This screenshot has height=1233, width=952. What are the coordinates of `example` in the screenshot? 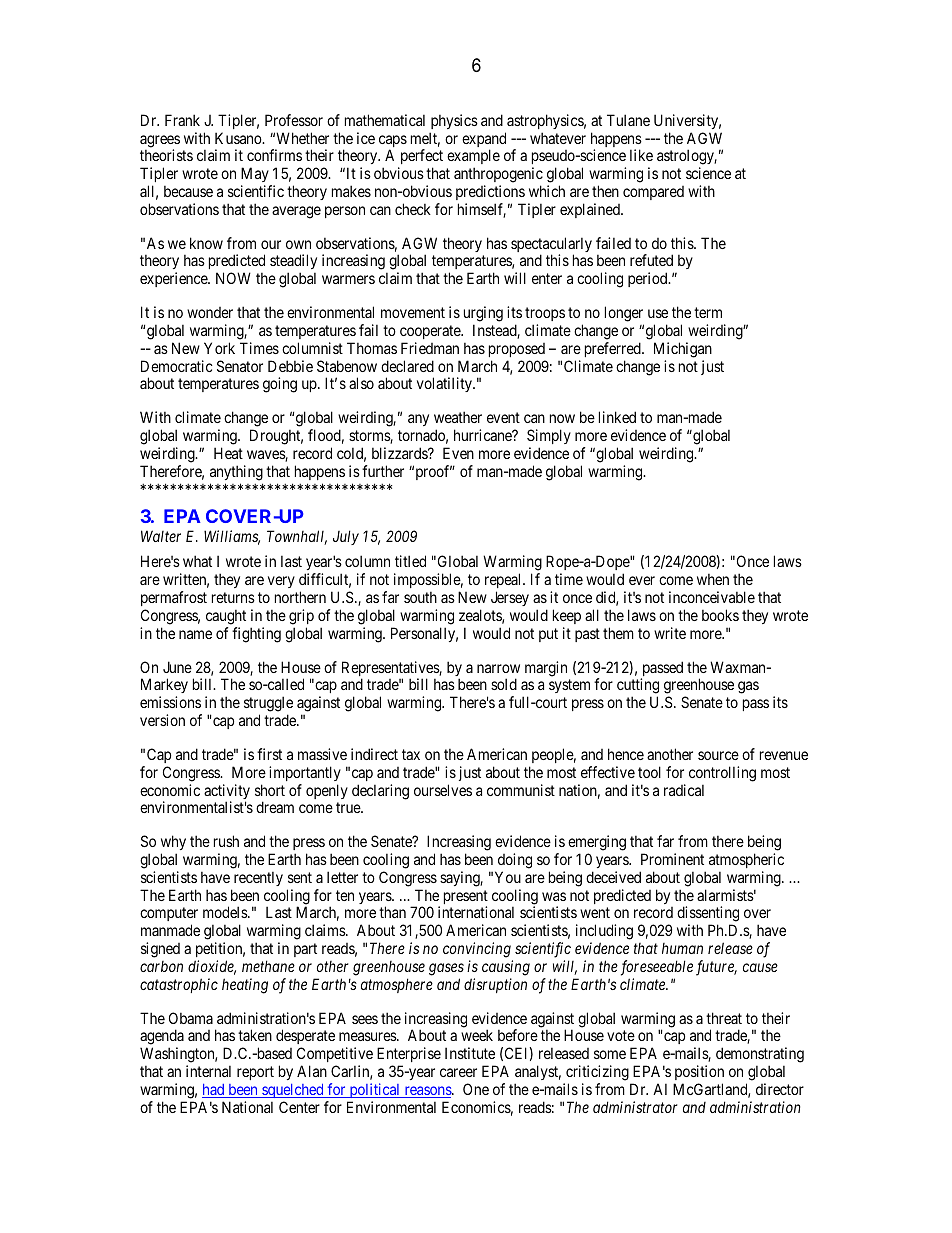 It's located at (473, 158).
